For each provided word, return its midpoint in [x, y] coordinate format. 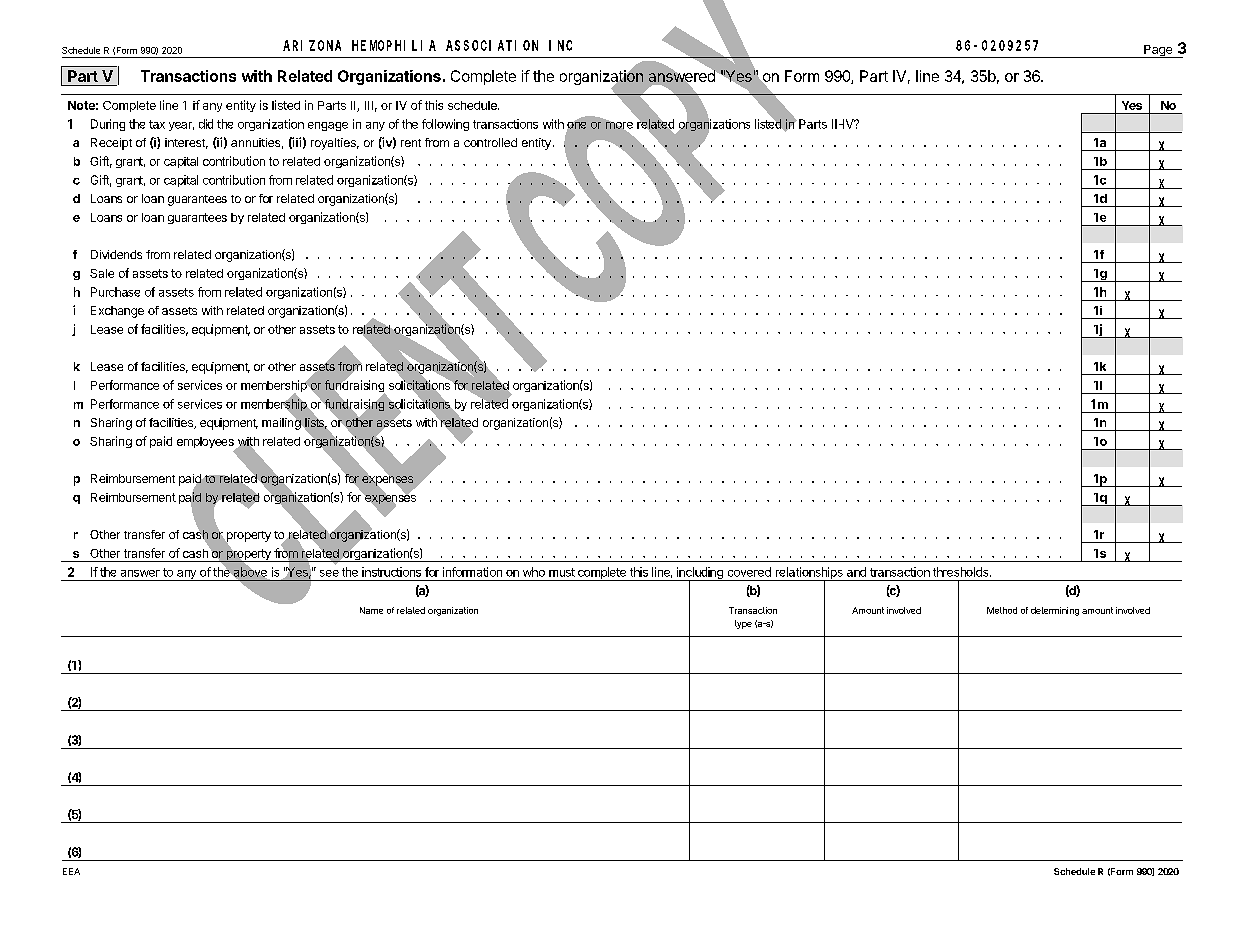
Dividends [116, 254]
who [534, 572]
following [445, 125]
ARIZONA [312, 45]
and [856, 572]
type [743, 624]
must [562, 572]
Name [371, 610]
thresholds [962, 572]
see [329, 573]
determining [1055, 611]
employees [206, 444]
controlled [490, 142]
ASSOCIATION [492, 45]
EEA [71, 871]
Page [1158, 51]
